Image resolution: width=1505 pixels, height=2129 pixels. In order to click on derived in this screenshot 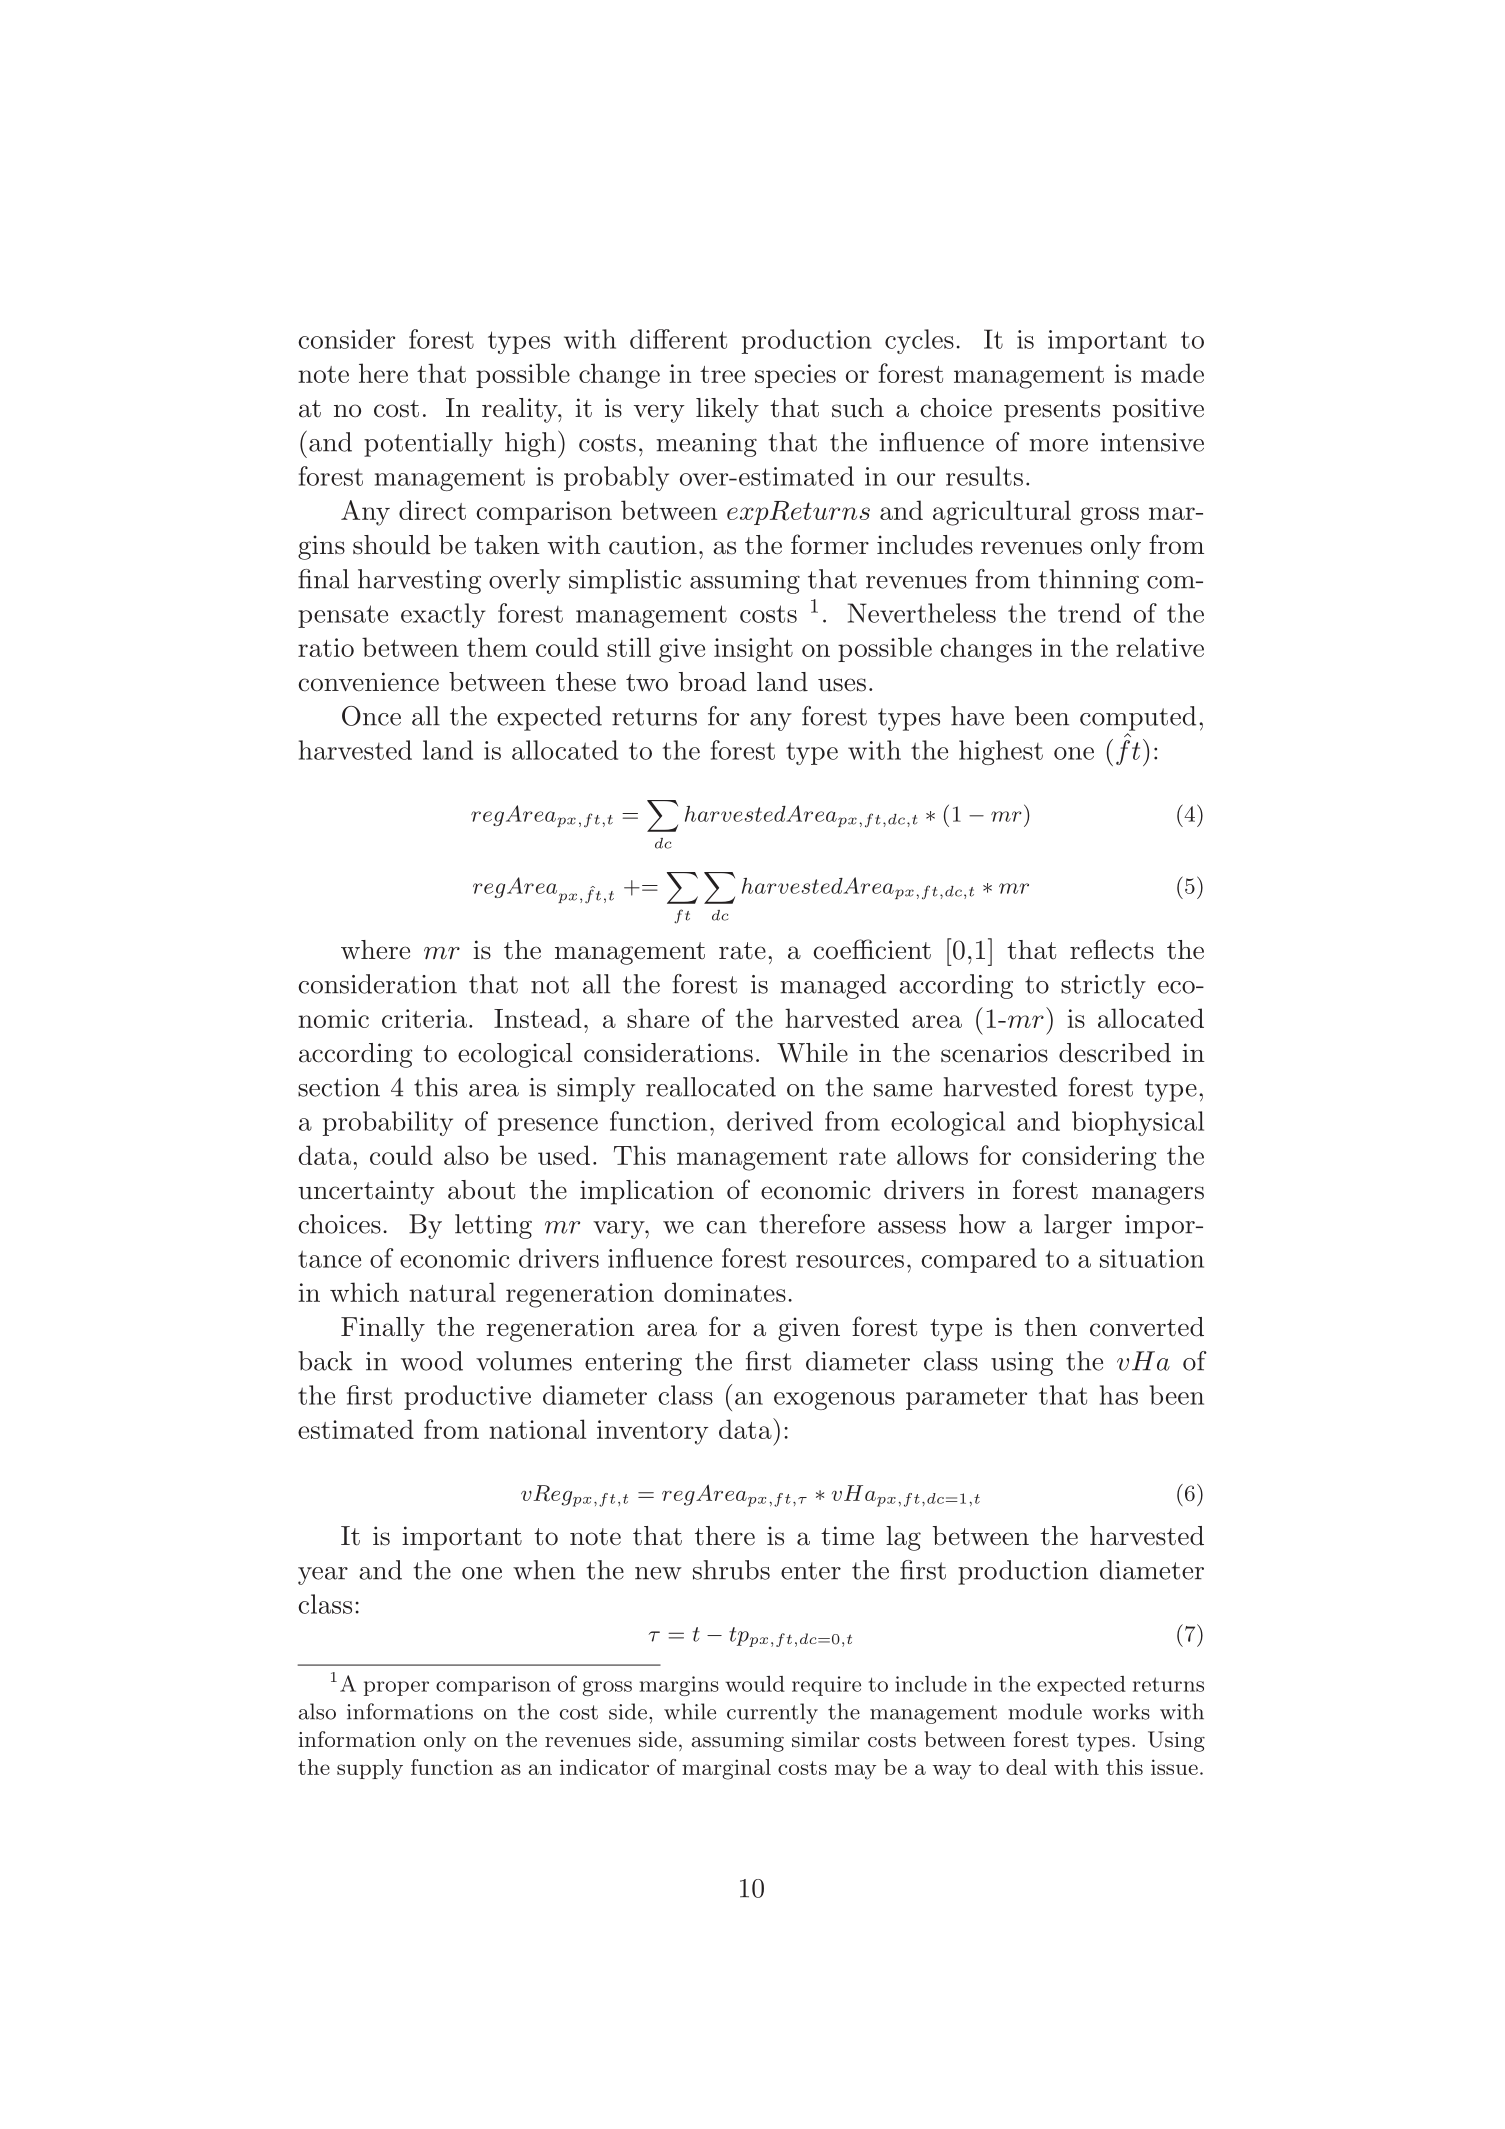, I will do `click(770, 1121)`.
